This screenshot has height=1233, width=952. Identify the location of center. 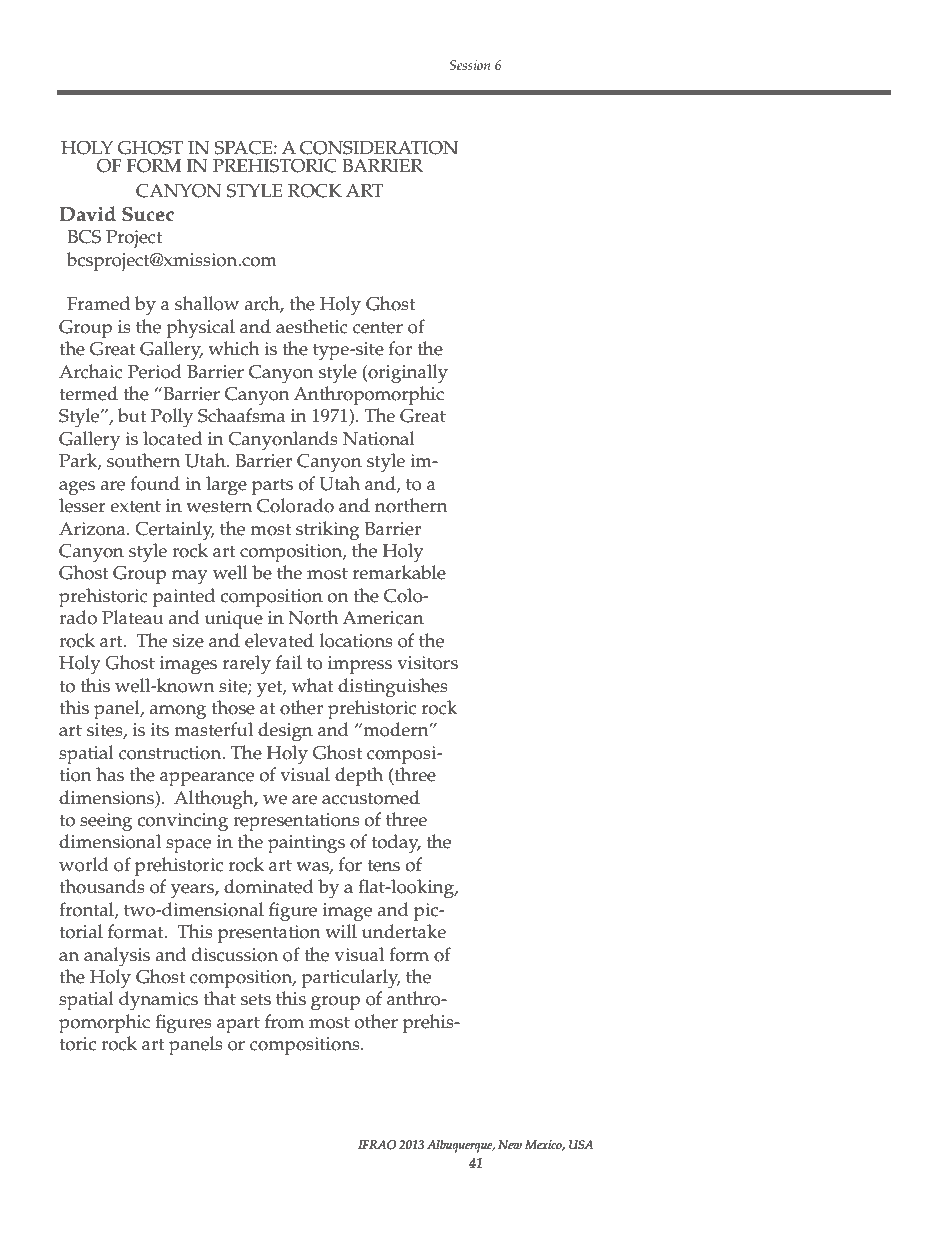
(378, 327).
